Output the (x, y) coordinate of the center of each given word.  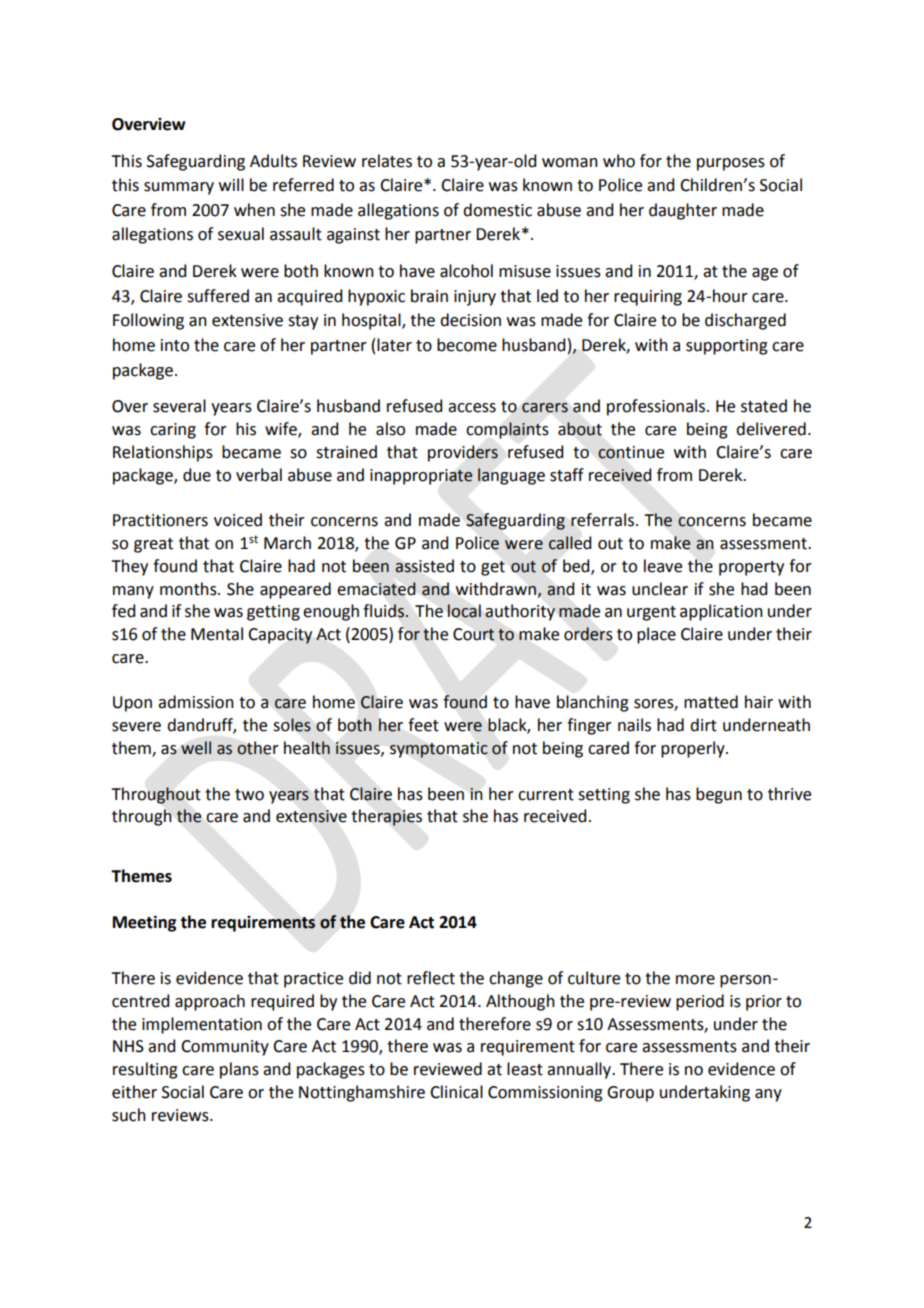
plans (239, 1070)
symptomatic (439, 750)
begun (719, 795)
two (249, 795)
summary (179, 188)
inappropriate (421, 477)
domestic (497, 210)
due (197, 475)
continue (631, 452)
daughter (683, 211)
